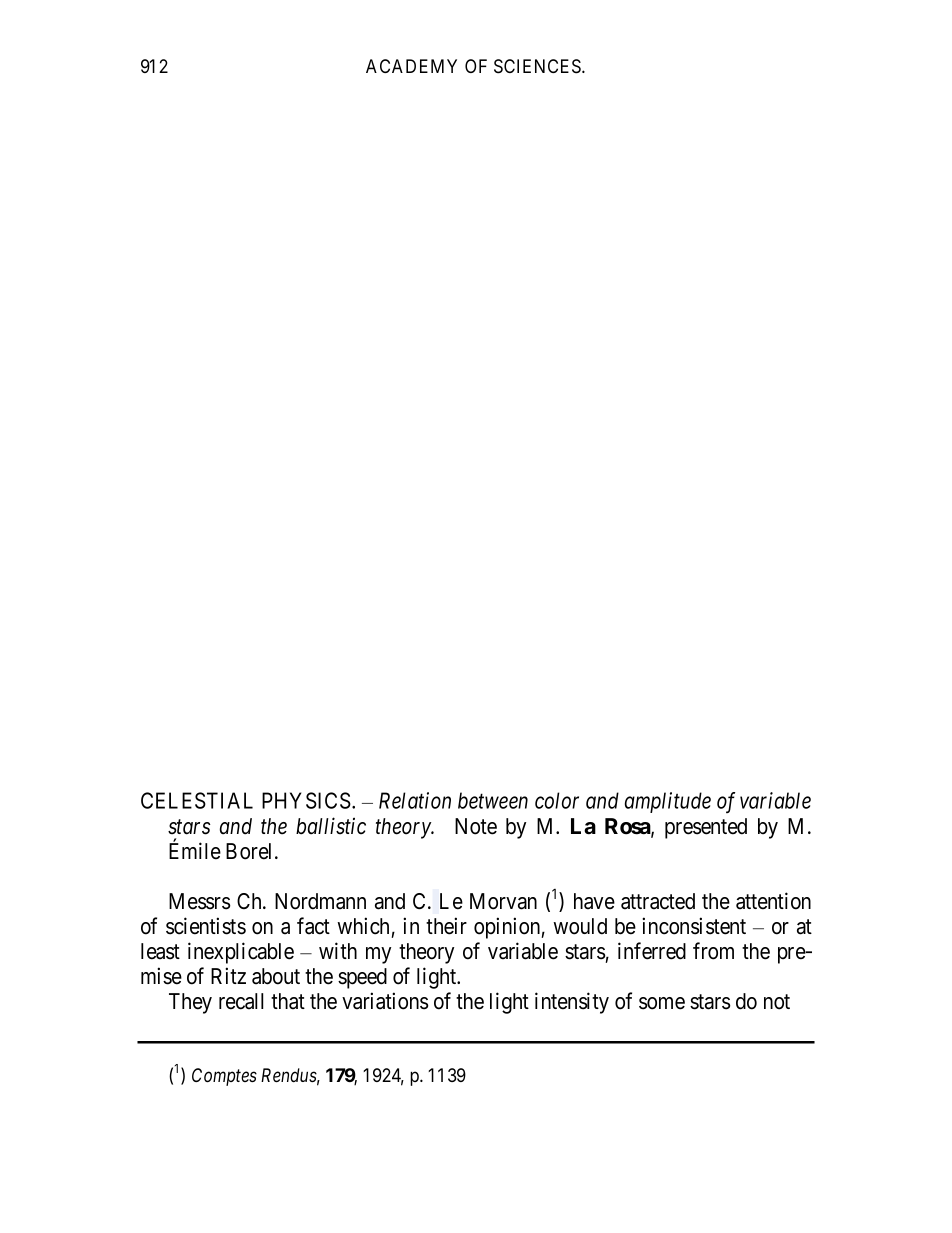  What do you see at coordinates (306, 800) in the document?
I see `PHYSICS` at bounding box center [306, 800].
